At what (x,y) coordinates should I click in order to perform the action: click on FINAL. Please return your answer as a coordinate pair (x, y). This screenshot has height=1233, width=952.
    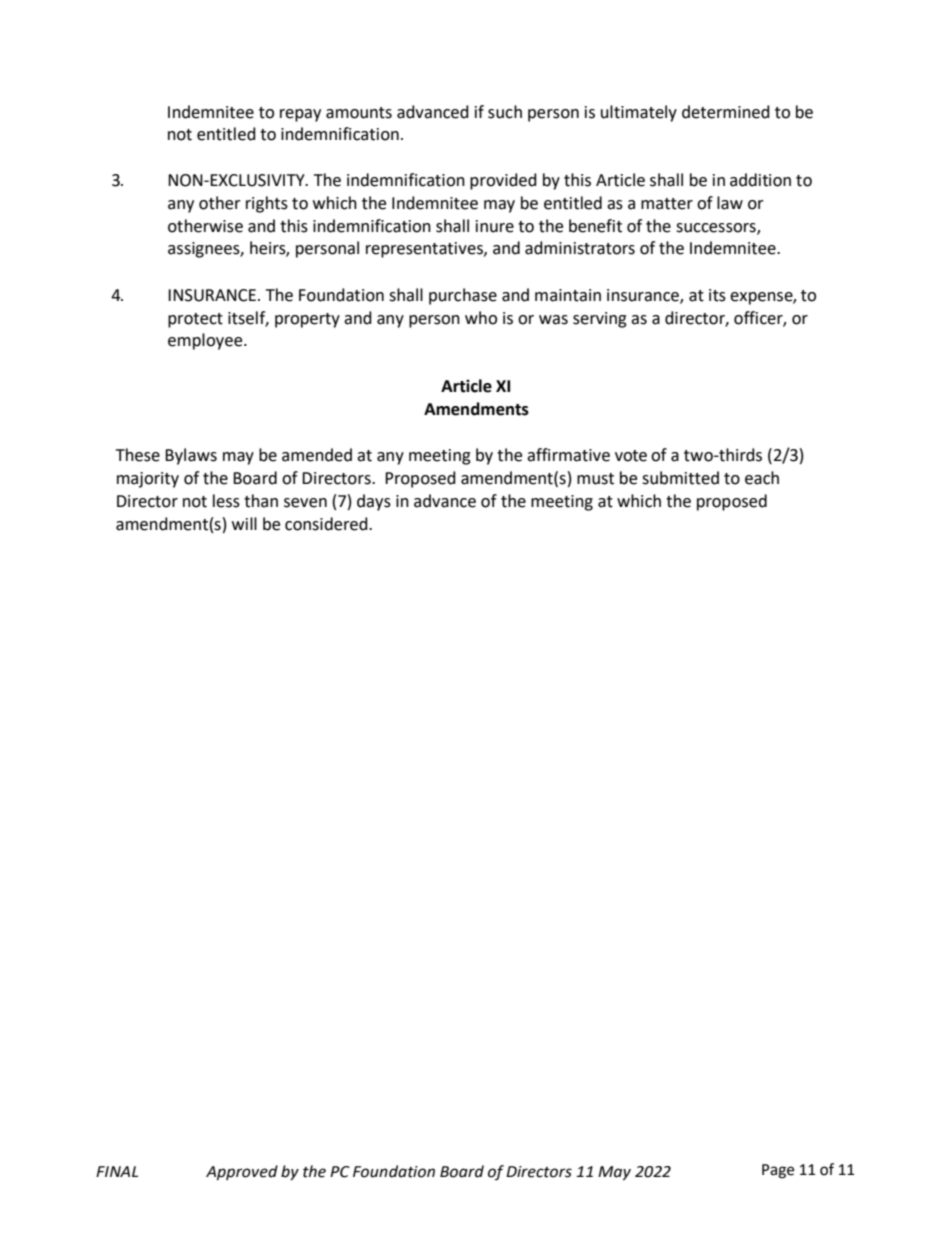
    Looking at the image, I should click on (117, 1171).
